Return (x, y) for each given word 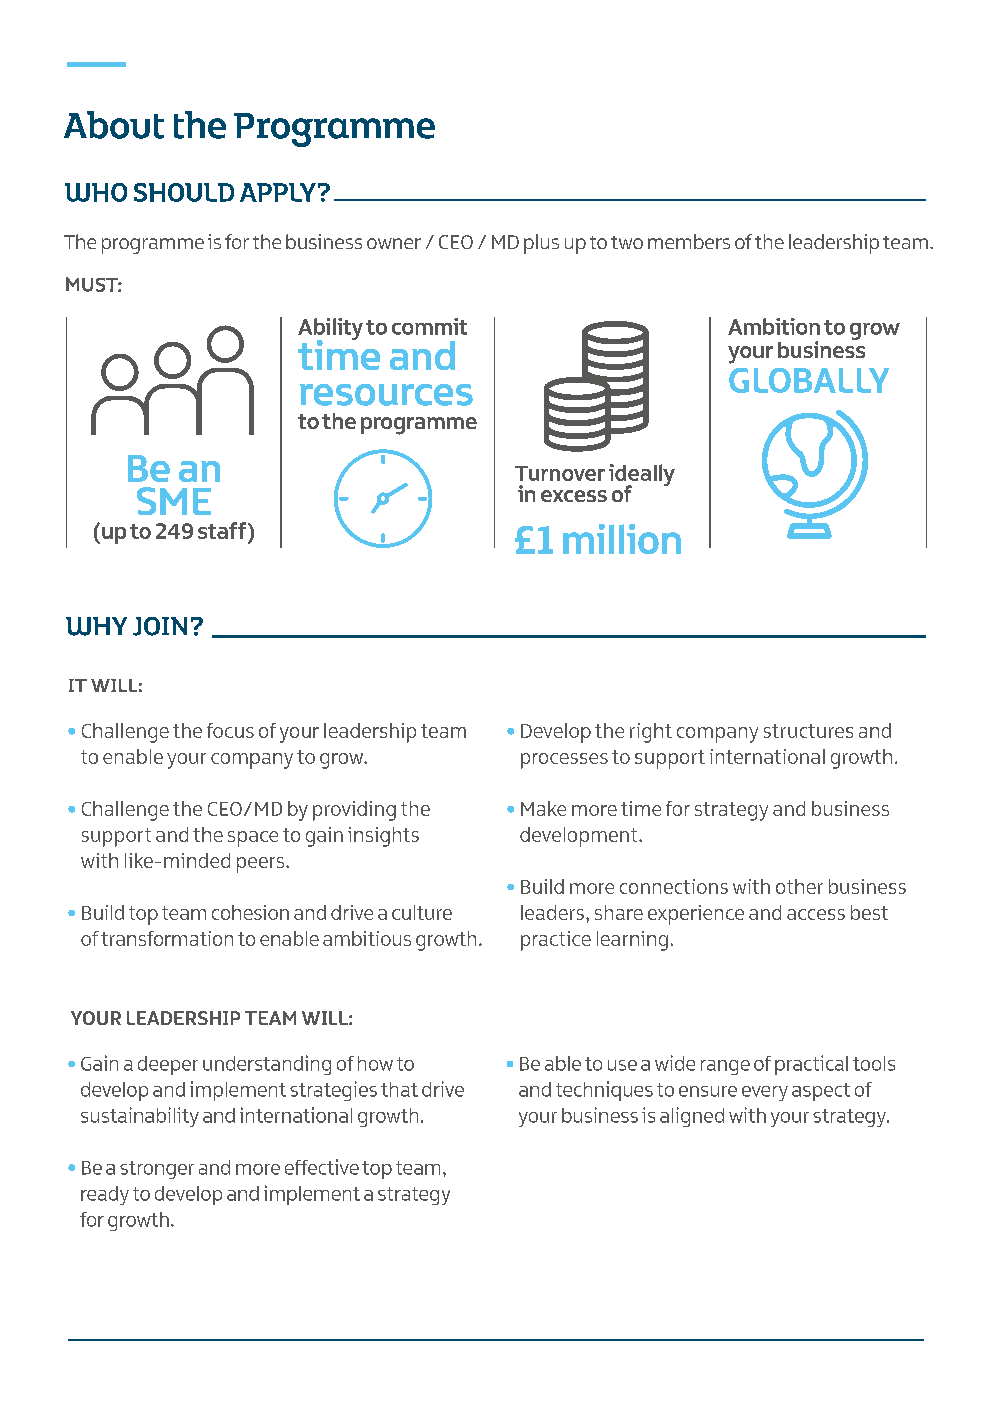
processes (564, 761)
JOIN (160, 626)
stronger (157, 1170)
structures (808, 731)
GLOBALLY (809, 380)
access (816, 914)
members (689, 241)
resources (386, 395)
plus (541, 244)
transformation (167, 938)
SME (174, 501)
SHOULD (184, 192)
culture (422, 912)
